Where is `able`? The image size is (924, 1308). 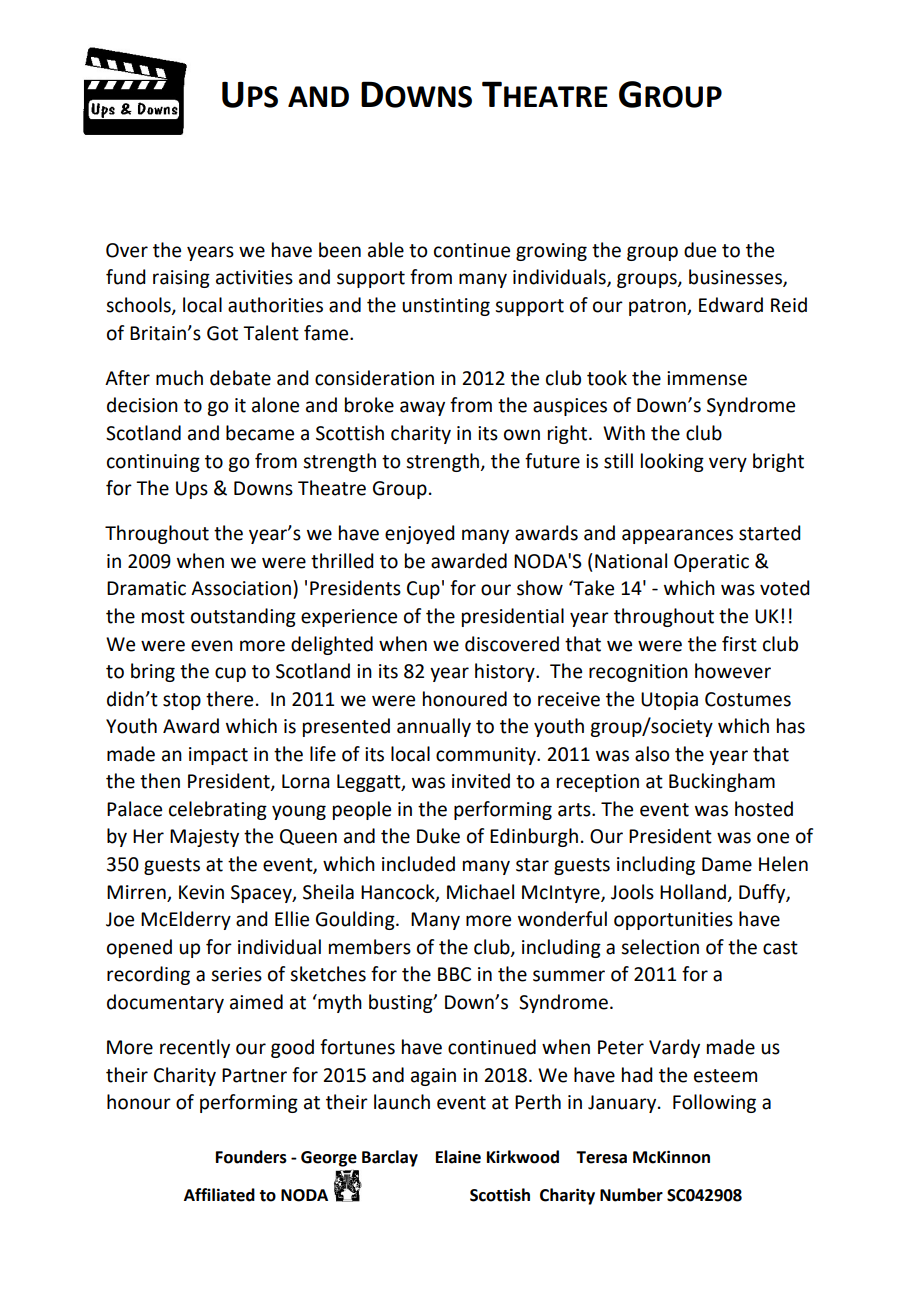 able is located at coordinates (386, 250).
